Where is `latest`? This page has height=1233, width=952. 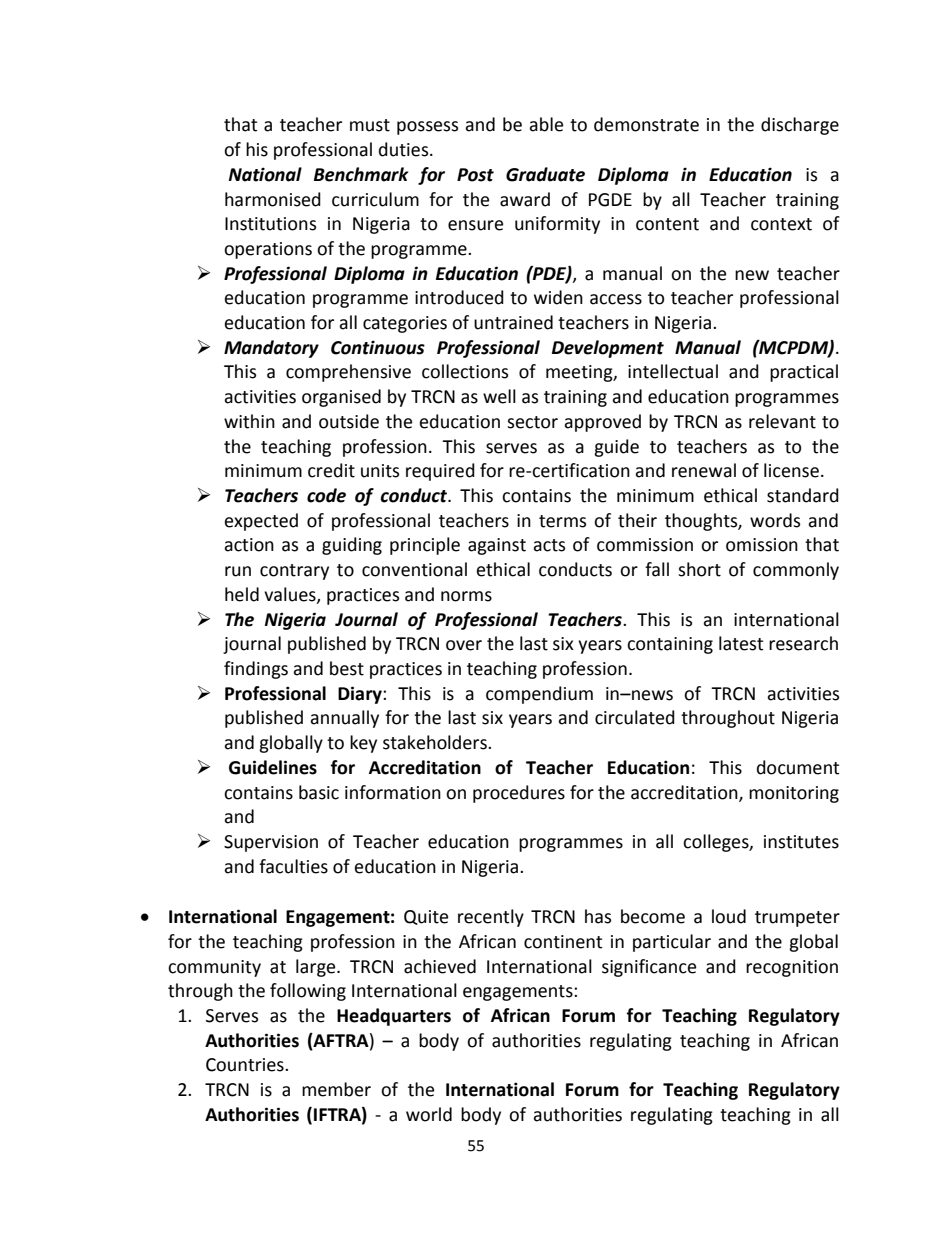
latest is located at coordinates (741, 643).
